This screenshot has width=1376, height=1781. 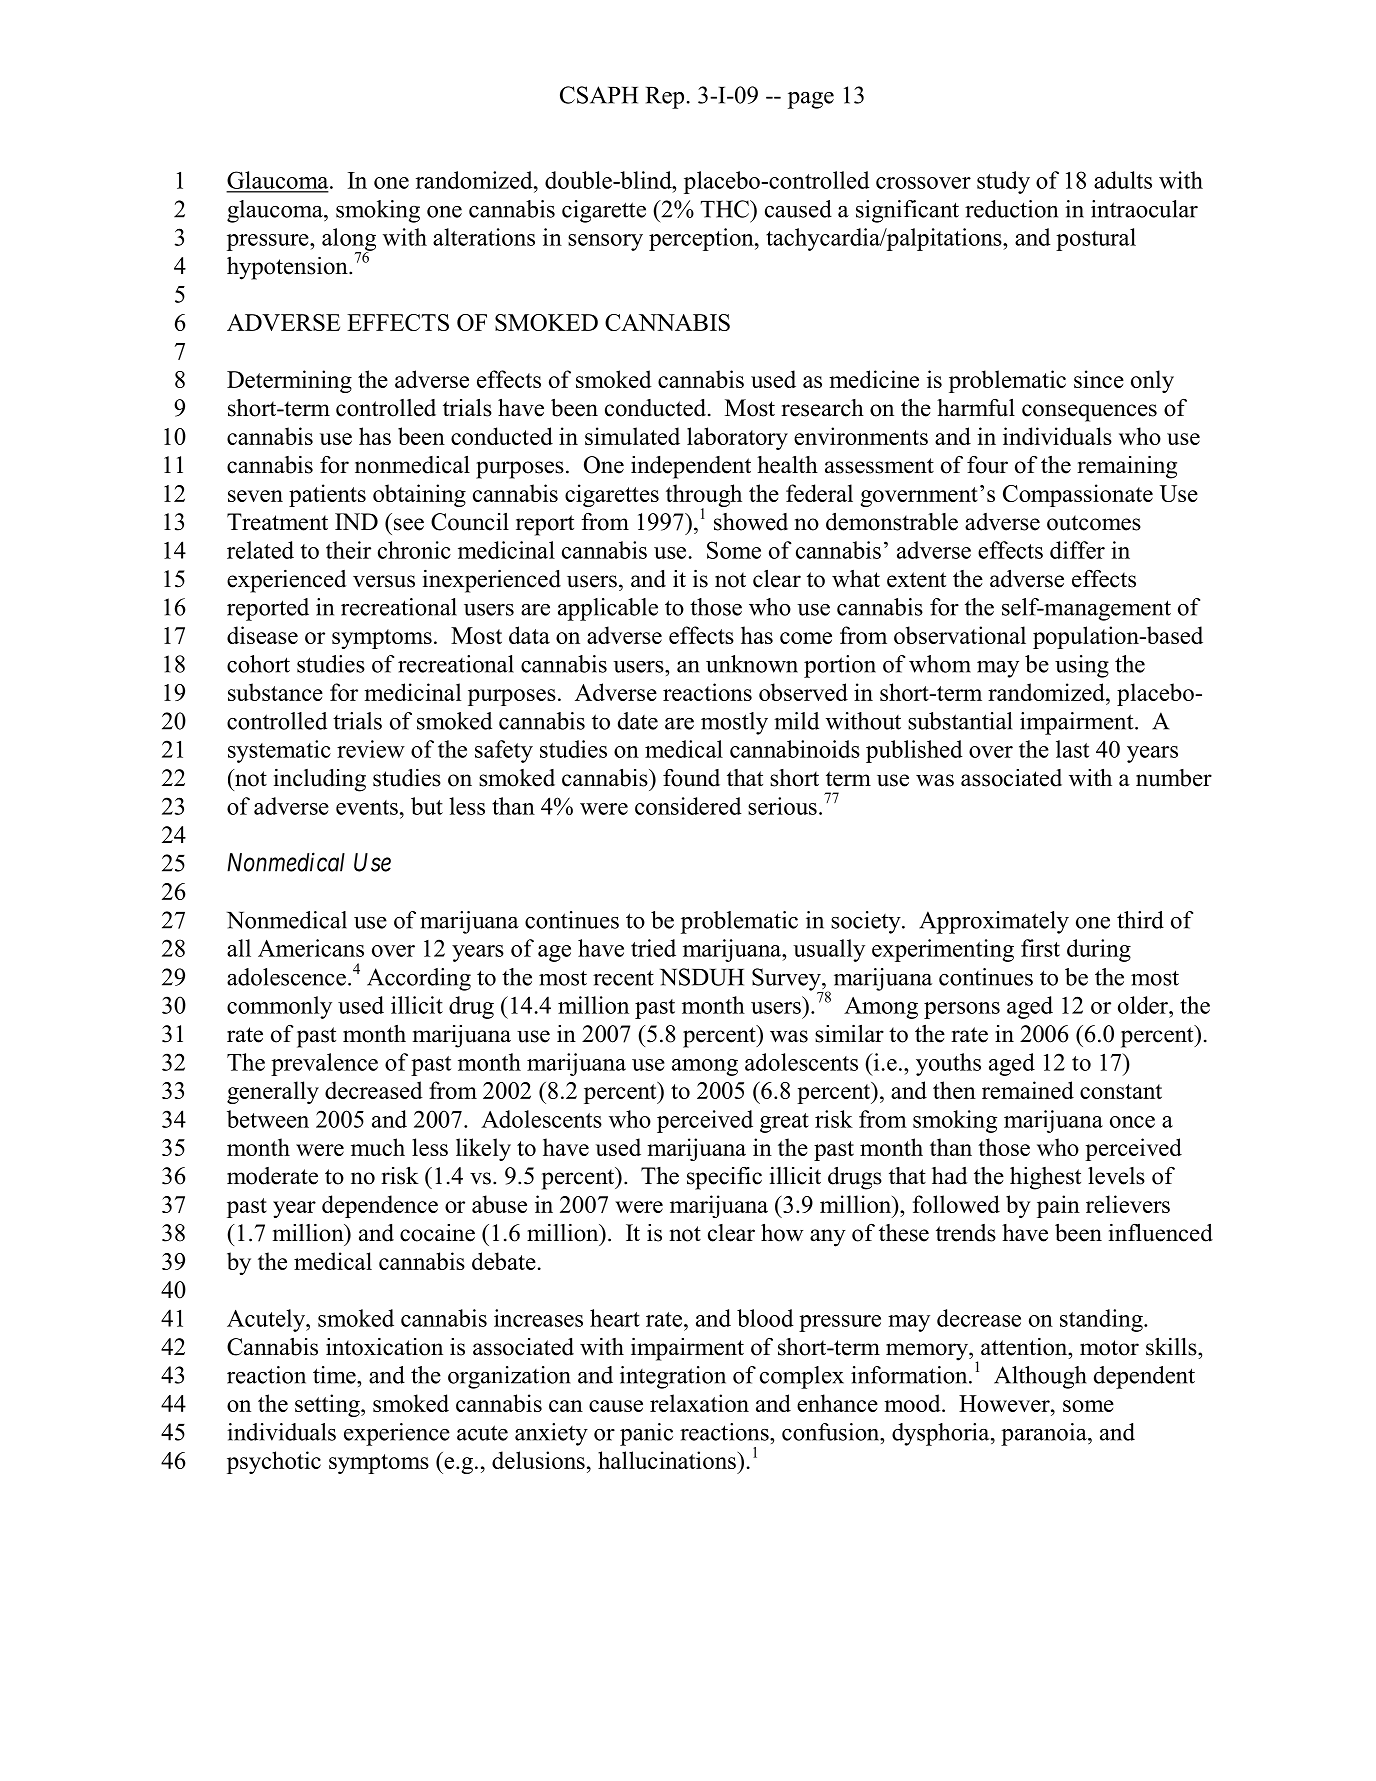 What do you see at coordinates (1005, 1403) in the screenshot?
I see `However` at bounding box center [1005, 1403].
